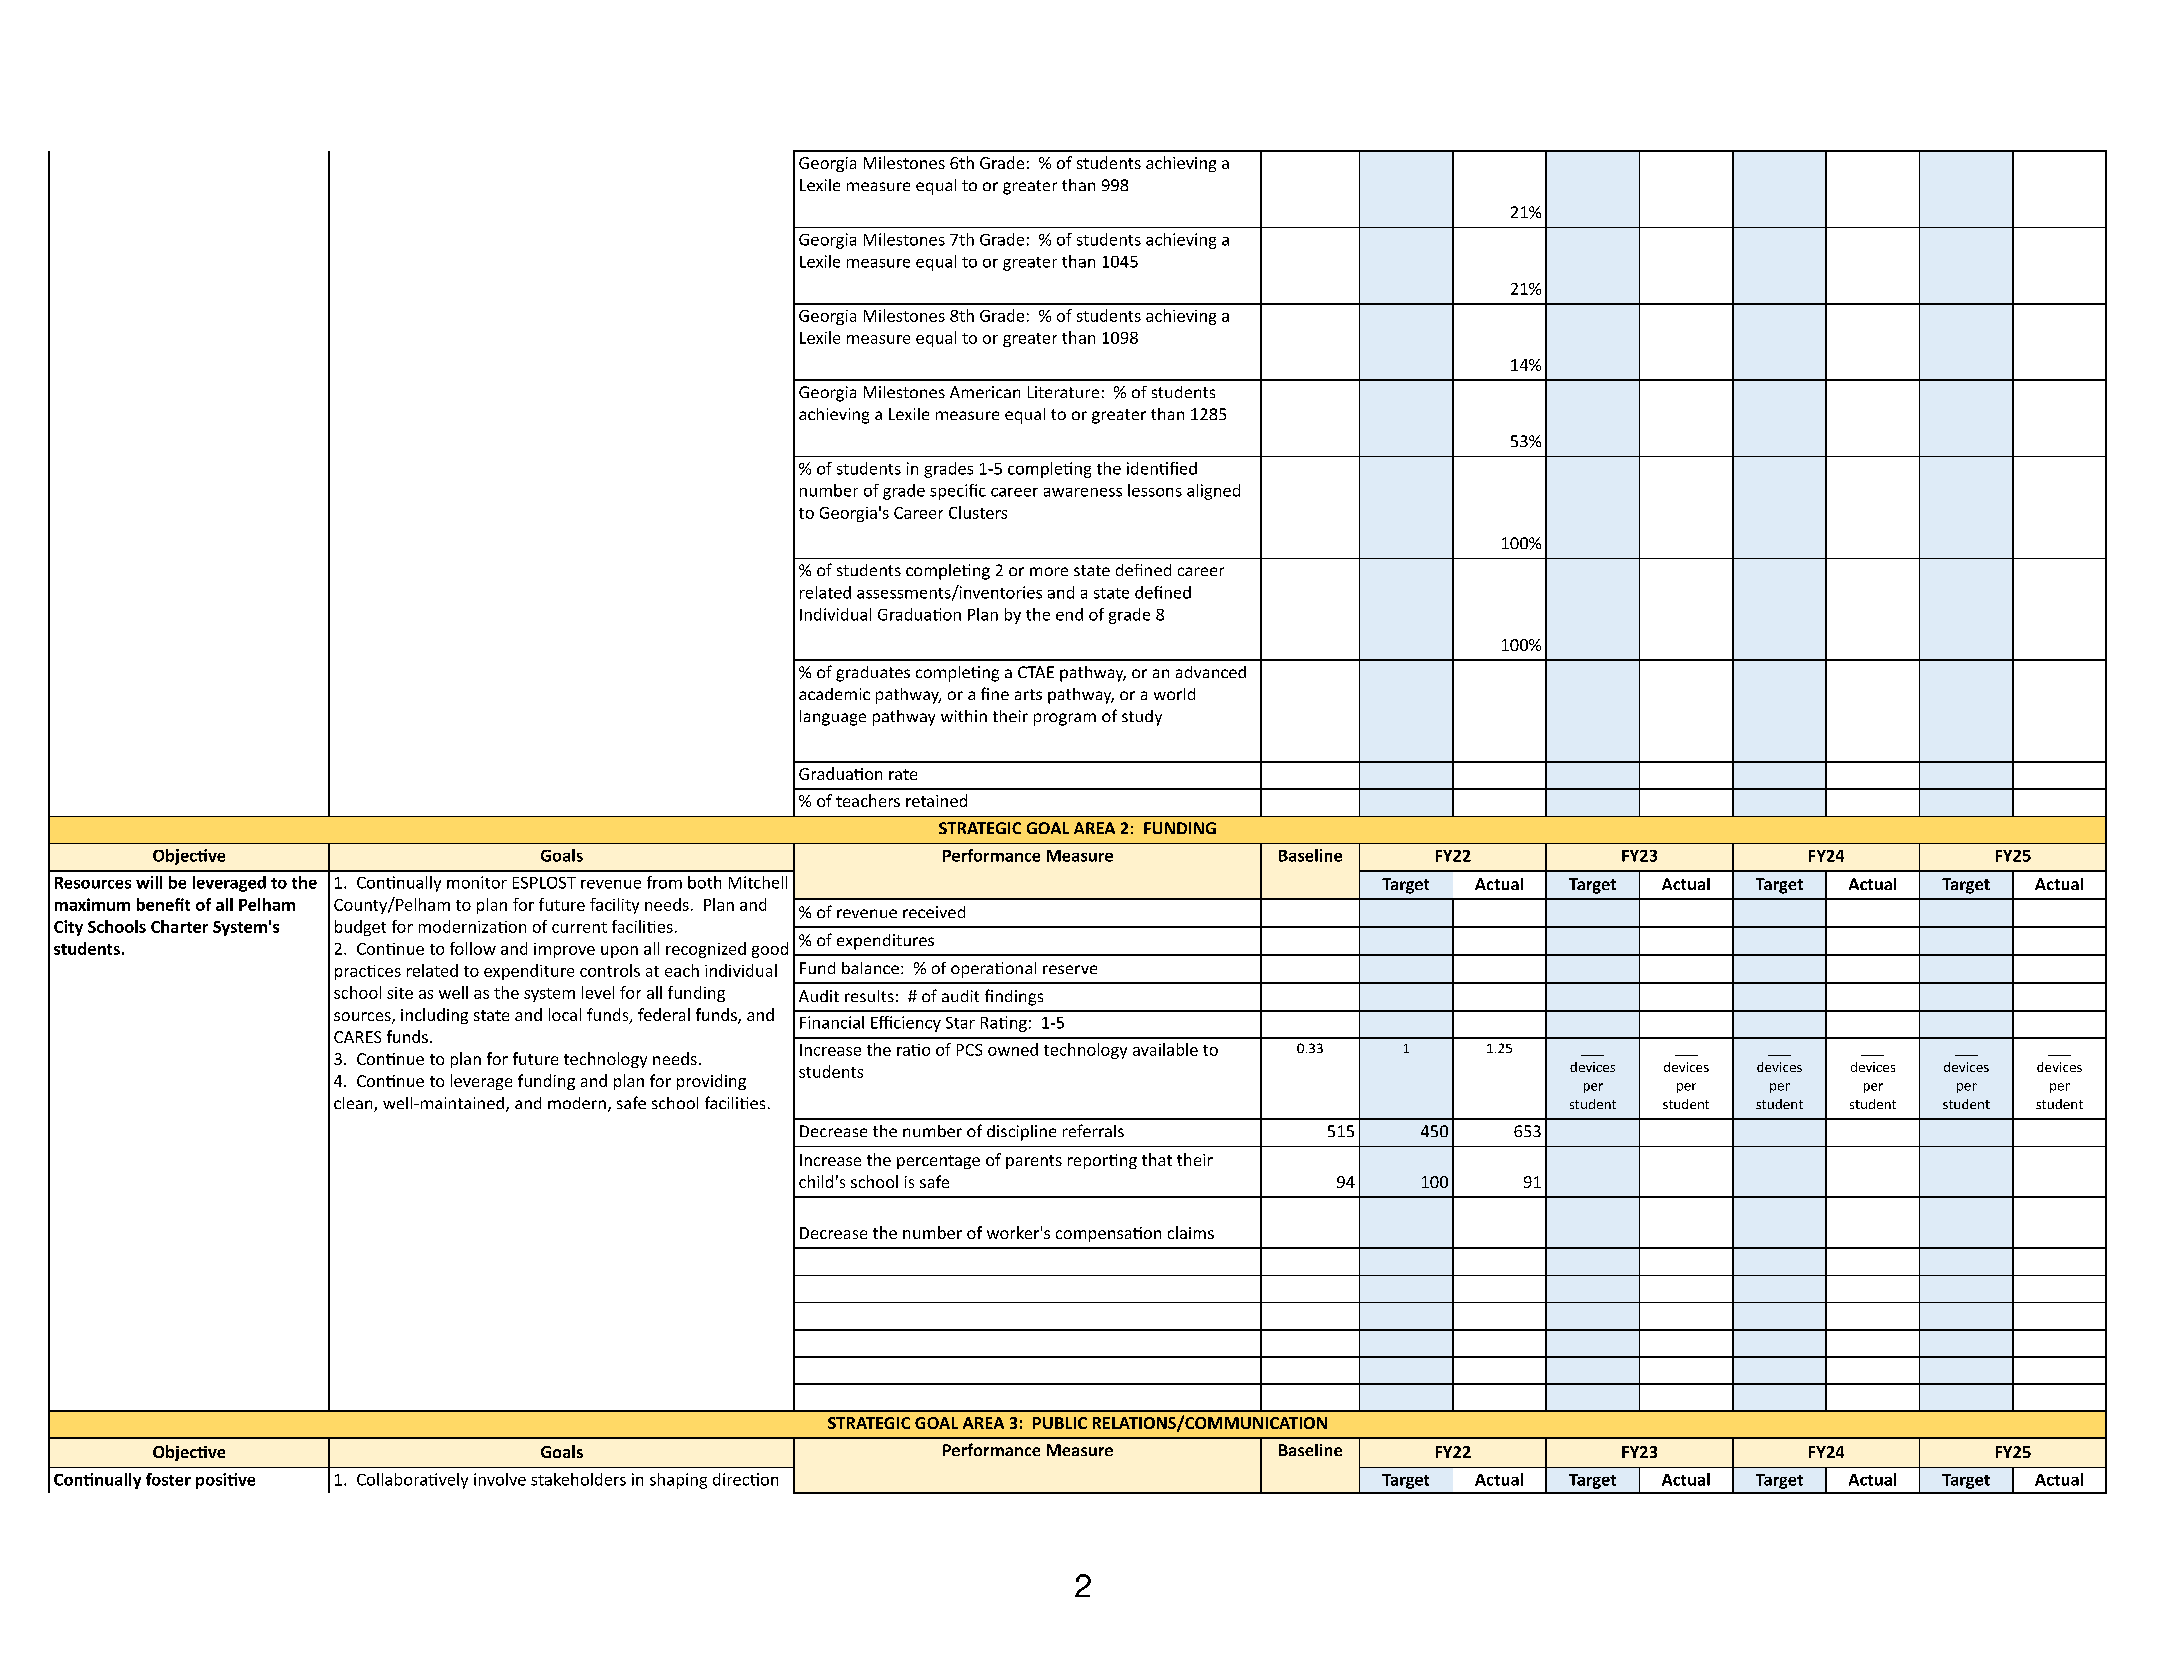 The height and width of the document is (1675, 2168). What do you see at coordinates (149, 882) in the document?
I see `will` at bounding box center [149, 882].
